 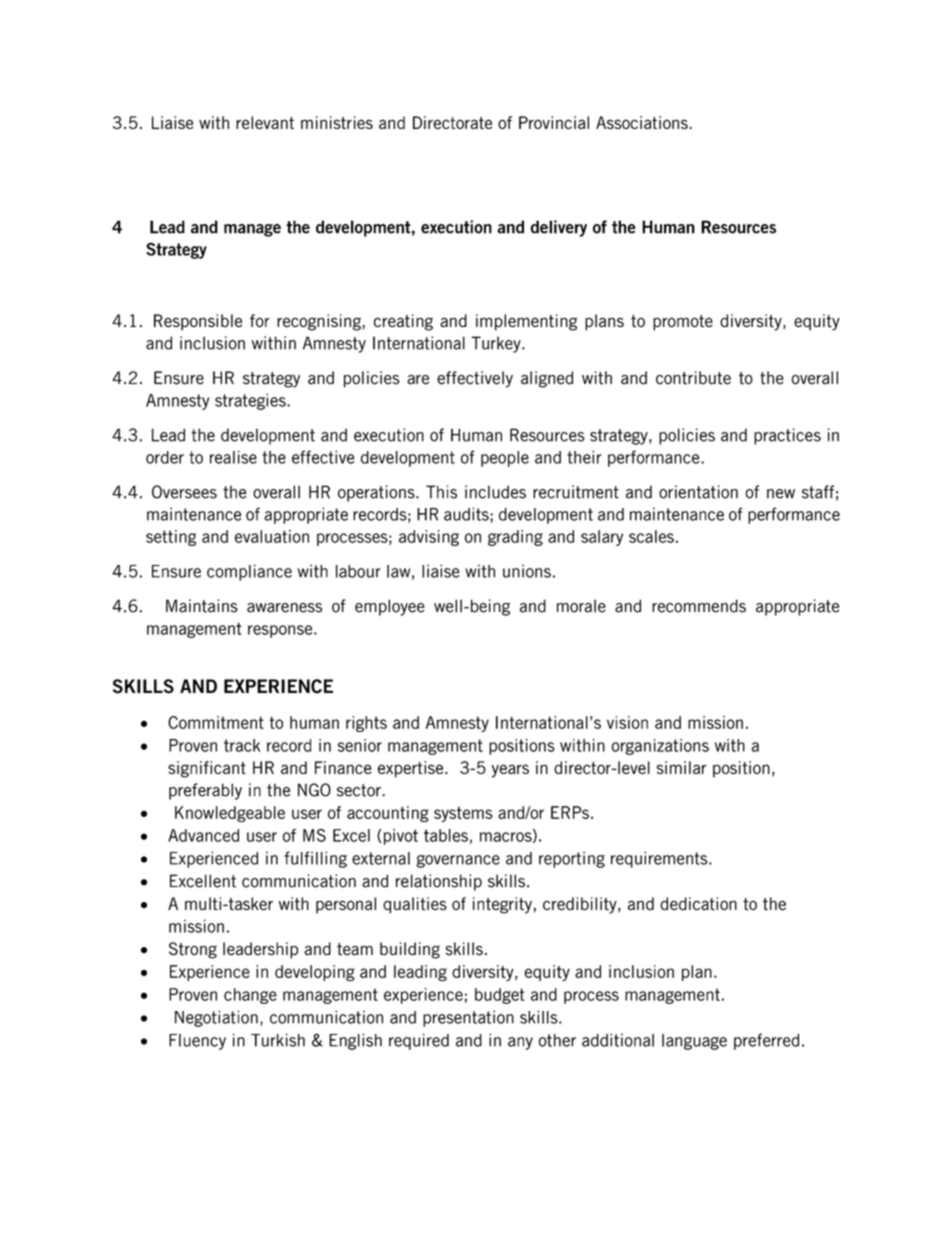 What do you see at coordinates (694, 1042) in the screenshot?
I see `language` at bounding box center [694, 1042].
